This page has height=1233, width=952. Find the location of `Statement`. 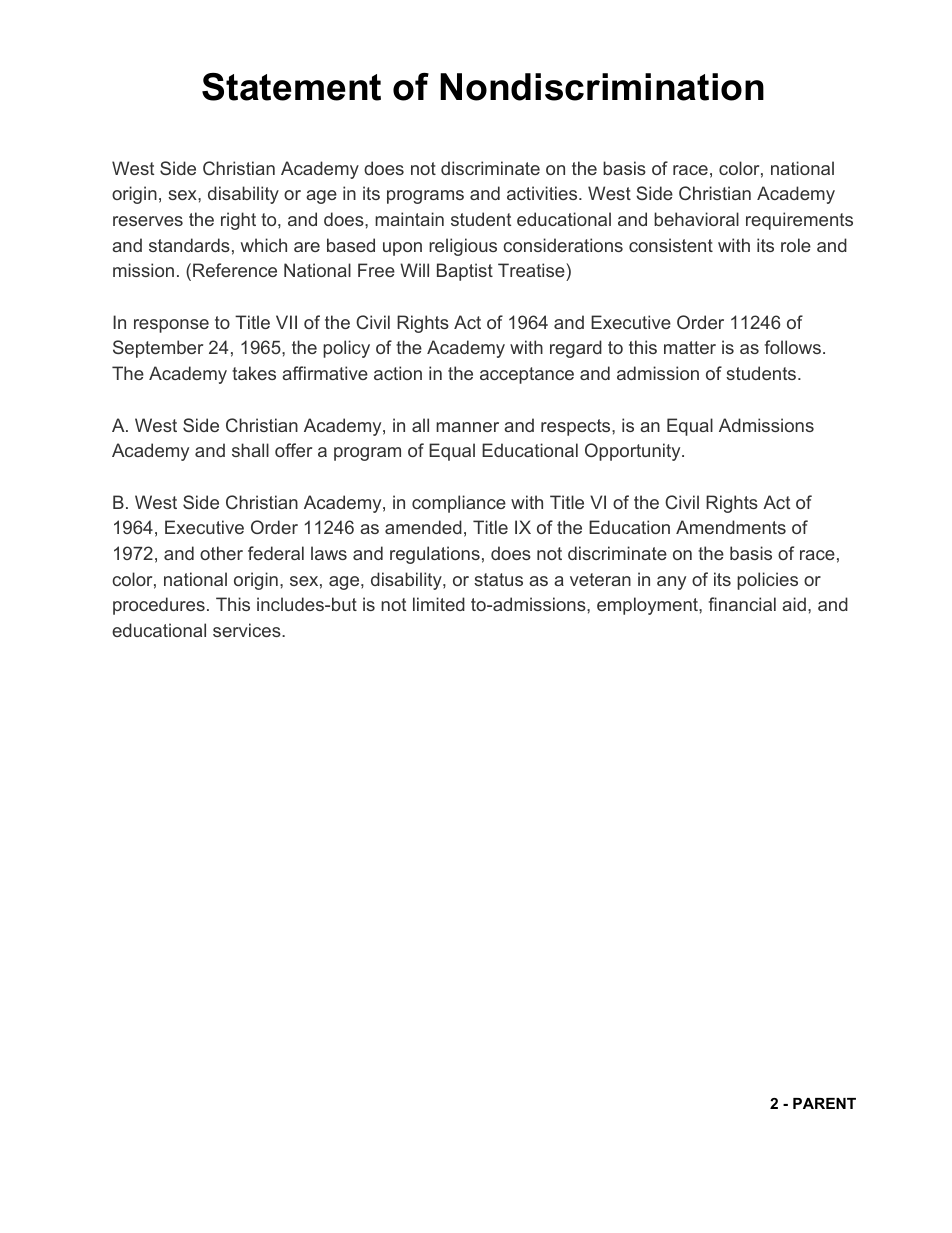

Statement is located at coordinates (291, 87).
